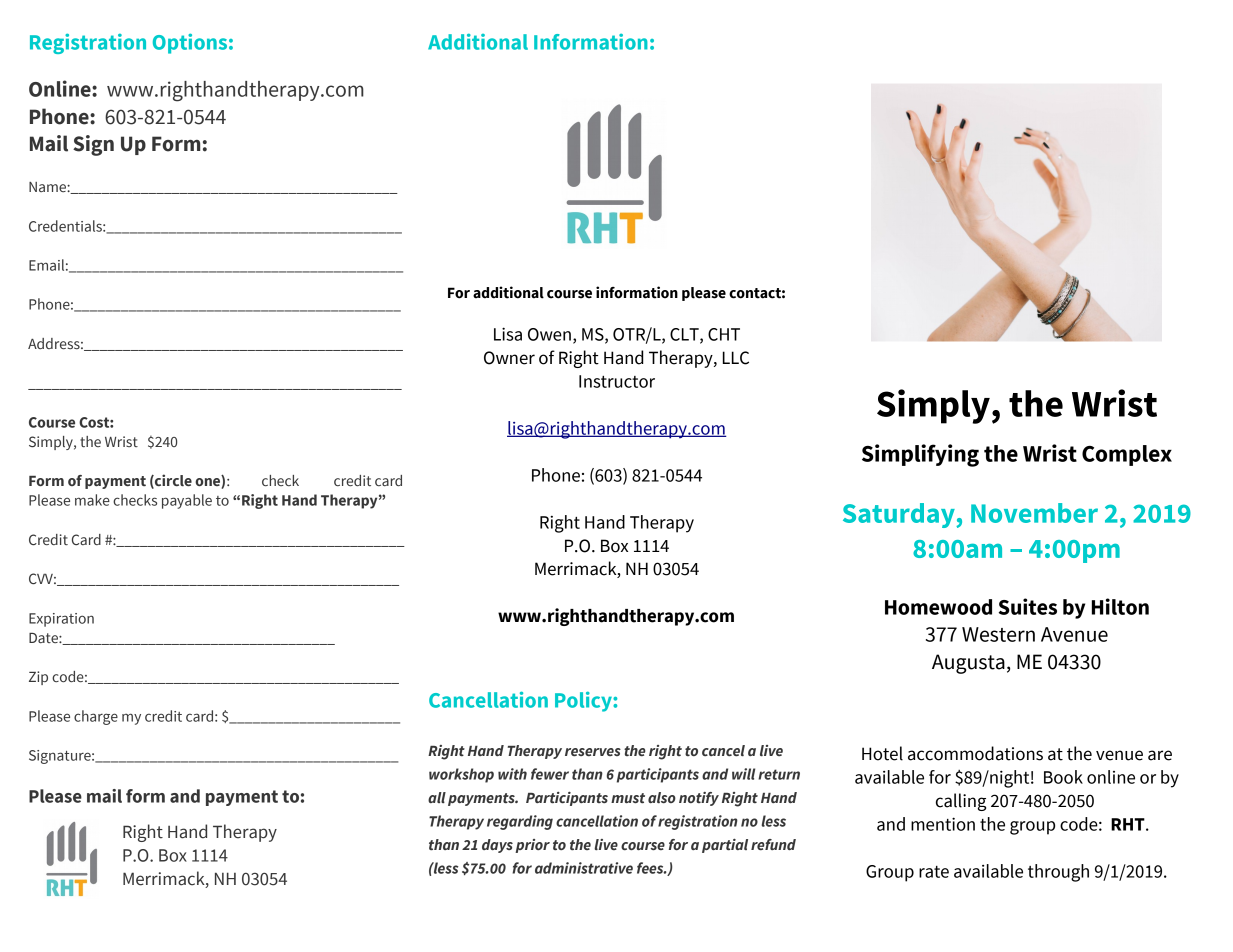  I want to click on Owen, so click(549, 334).
